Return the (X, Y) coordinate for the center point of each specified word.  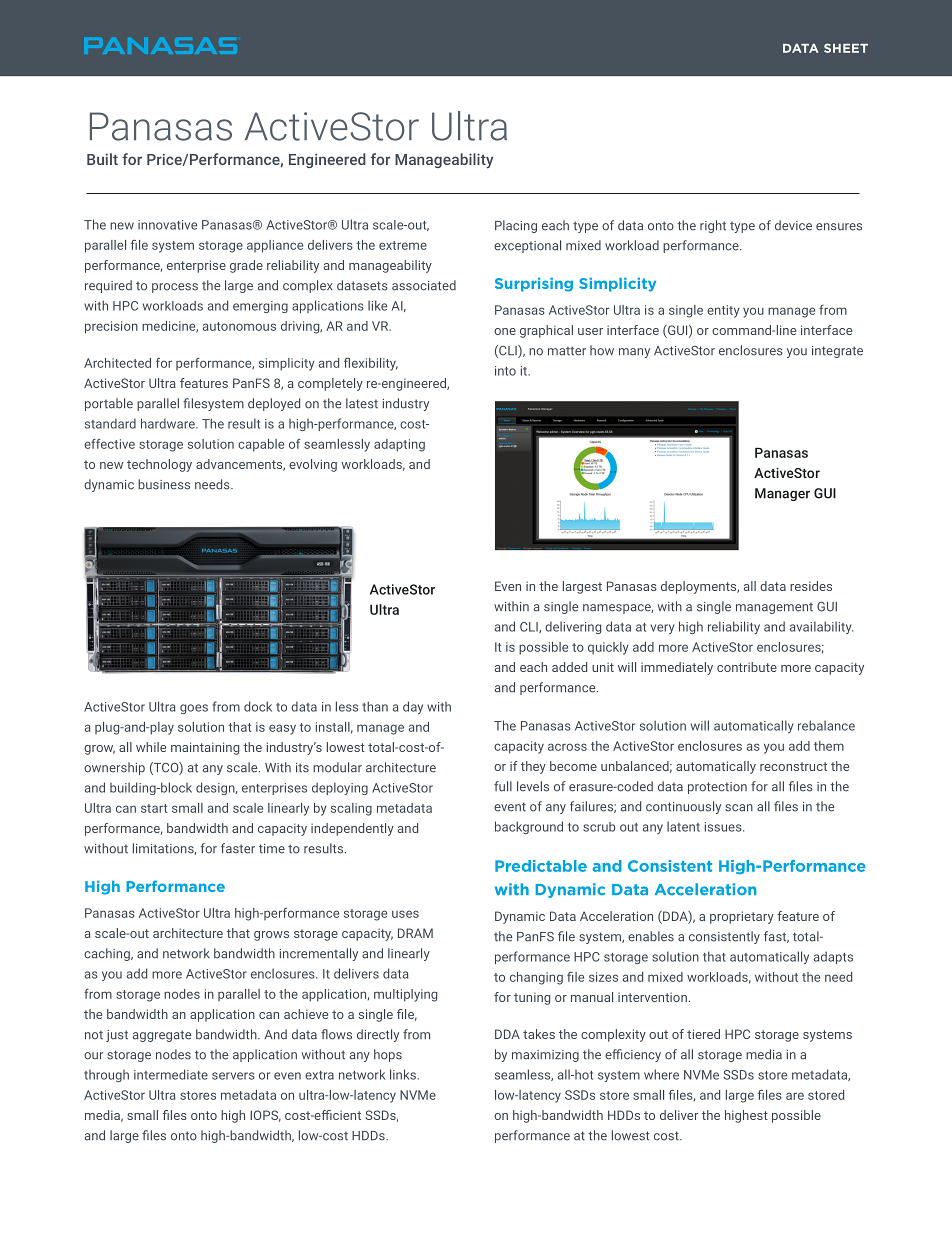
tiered (703, 1034)
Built (102, 159)
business (164, 484)
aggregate (162, 1036)
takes (539, 1034)
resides (811, 586)
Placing (516, 226)
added (569, 667)
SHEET (846, 48)
